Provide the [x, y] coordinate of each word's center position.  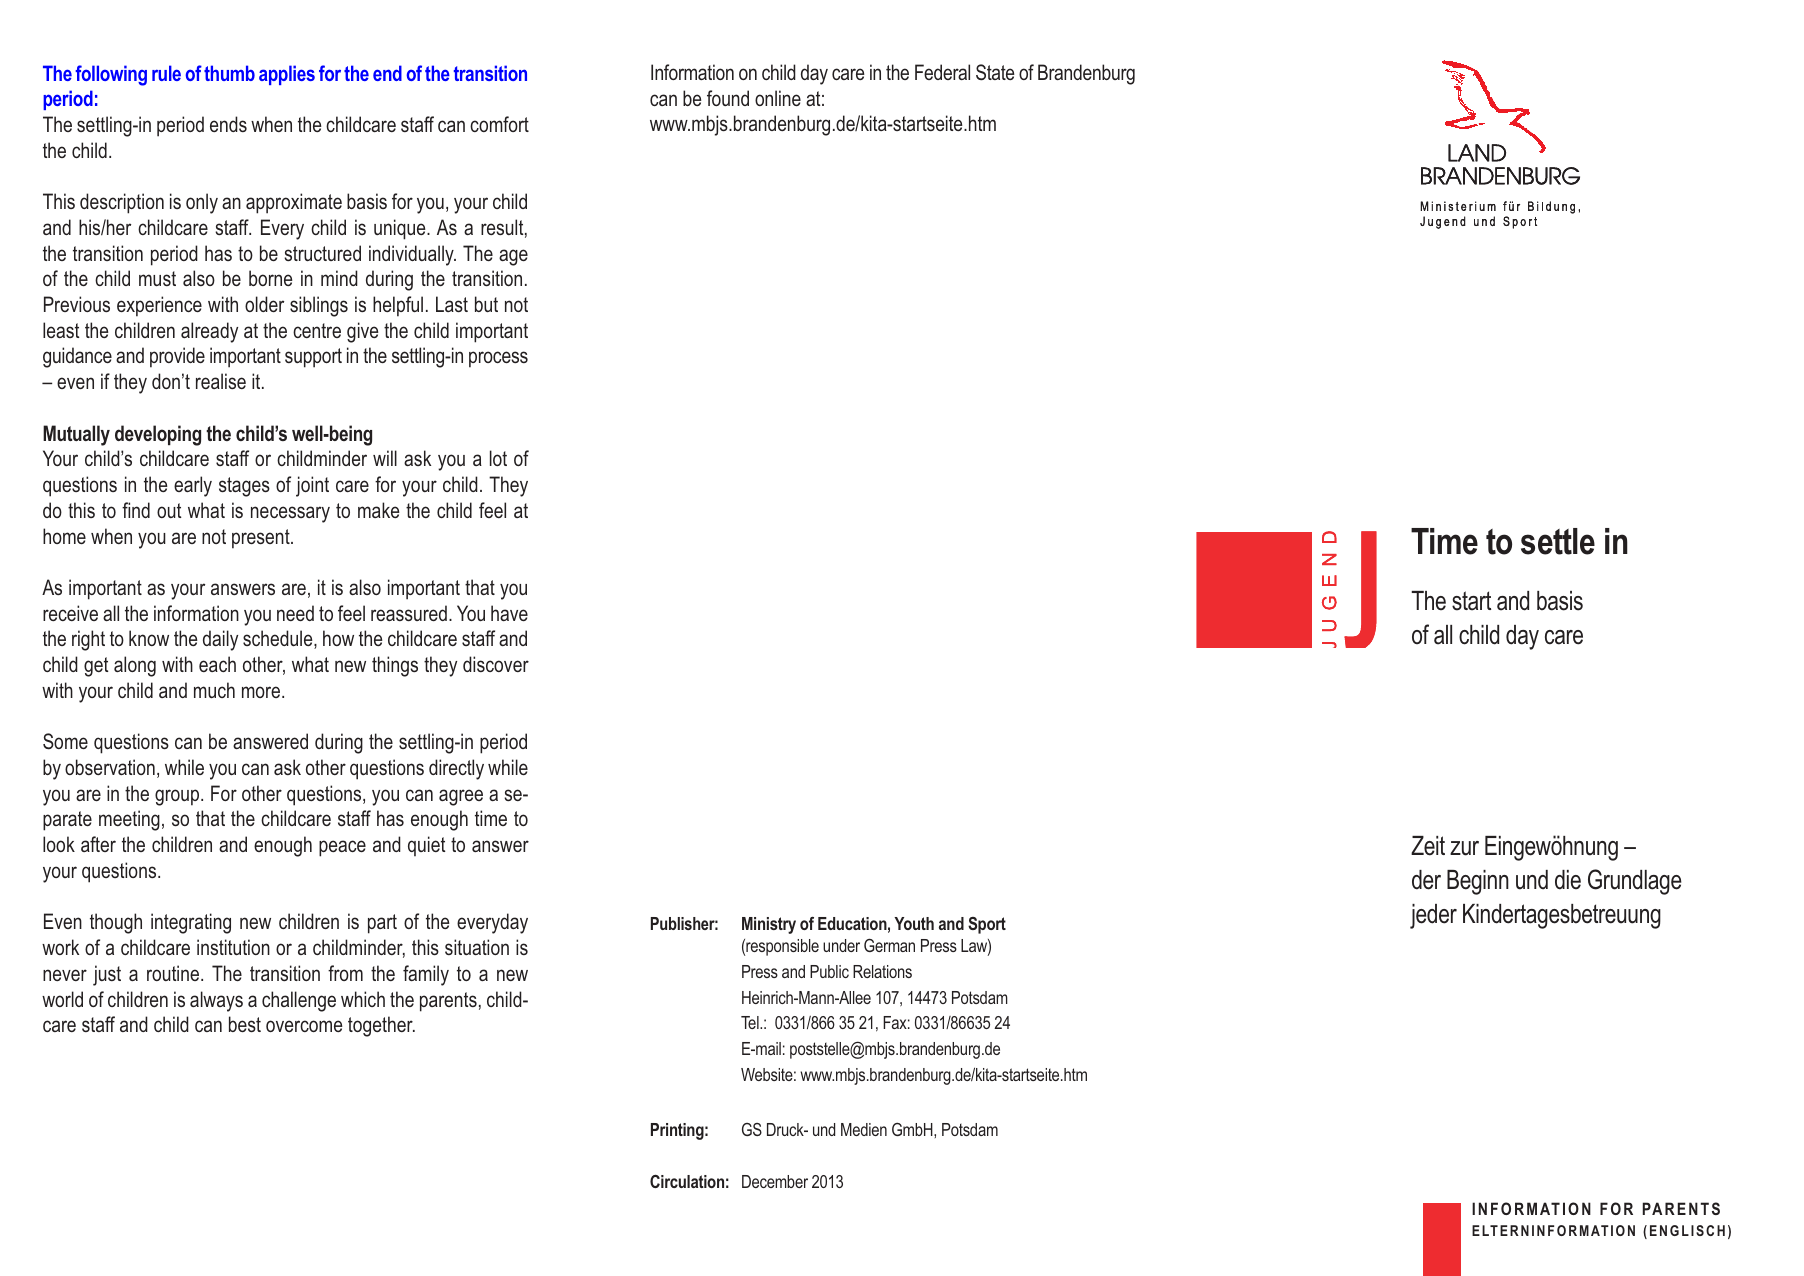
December [775, 1181]
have [509, 613]
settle [1558, 541]
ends [228, 124]
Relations [882, 971]
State [995, 72]
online [778, 98]
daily [220, 640]
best [245, 1024]
